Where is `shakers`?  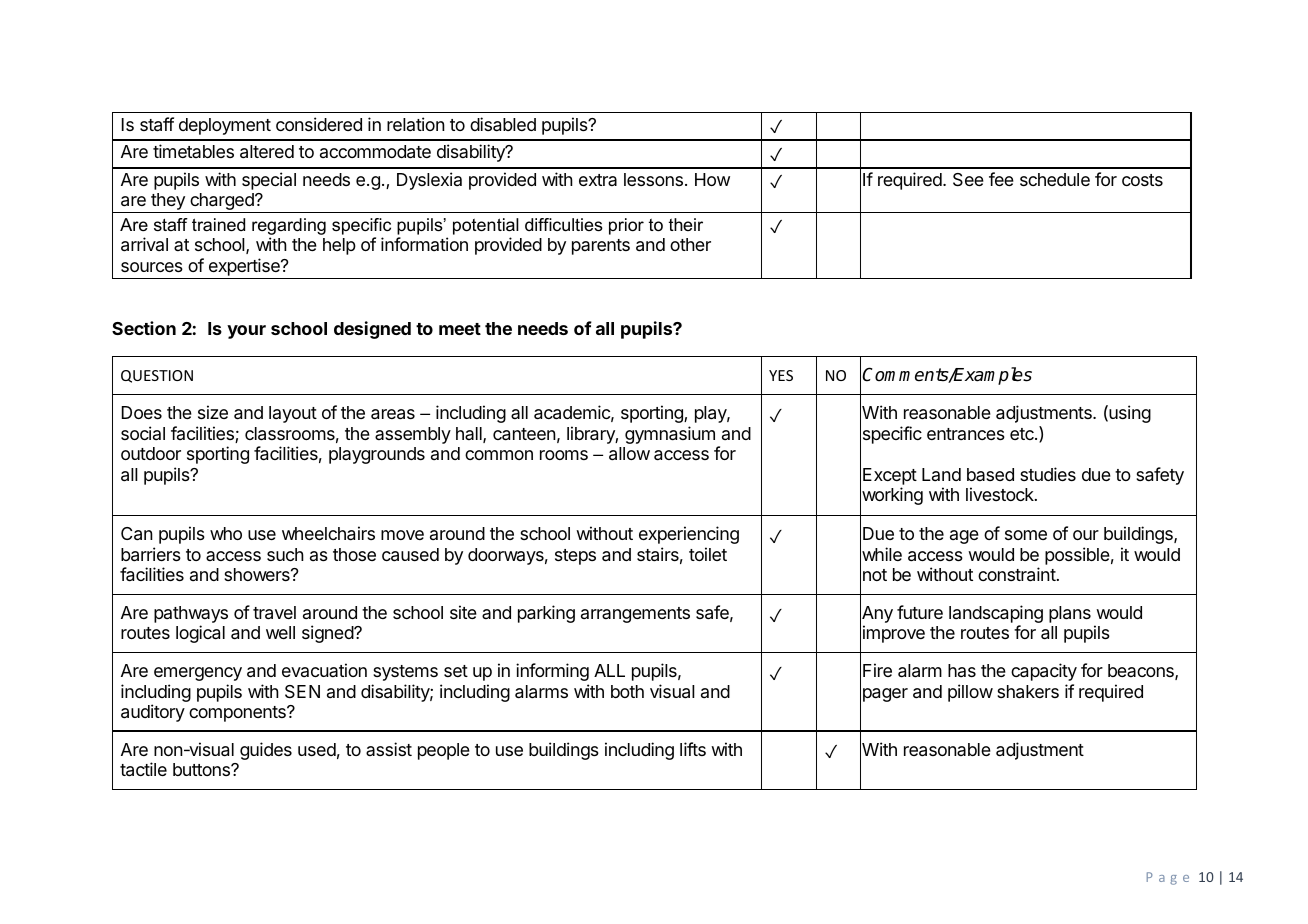
shakers is located at coordinates (1028, 692).
